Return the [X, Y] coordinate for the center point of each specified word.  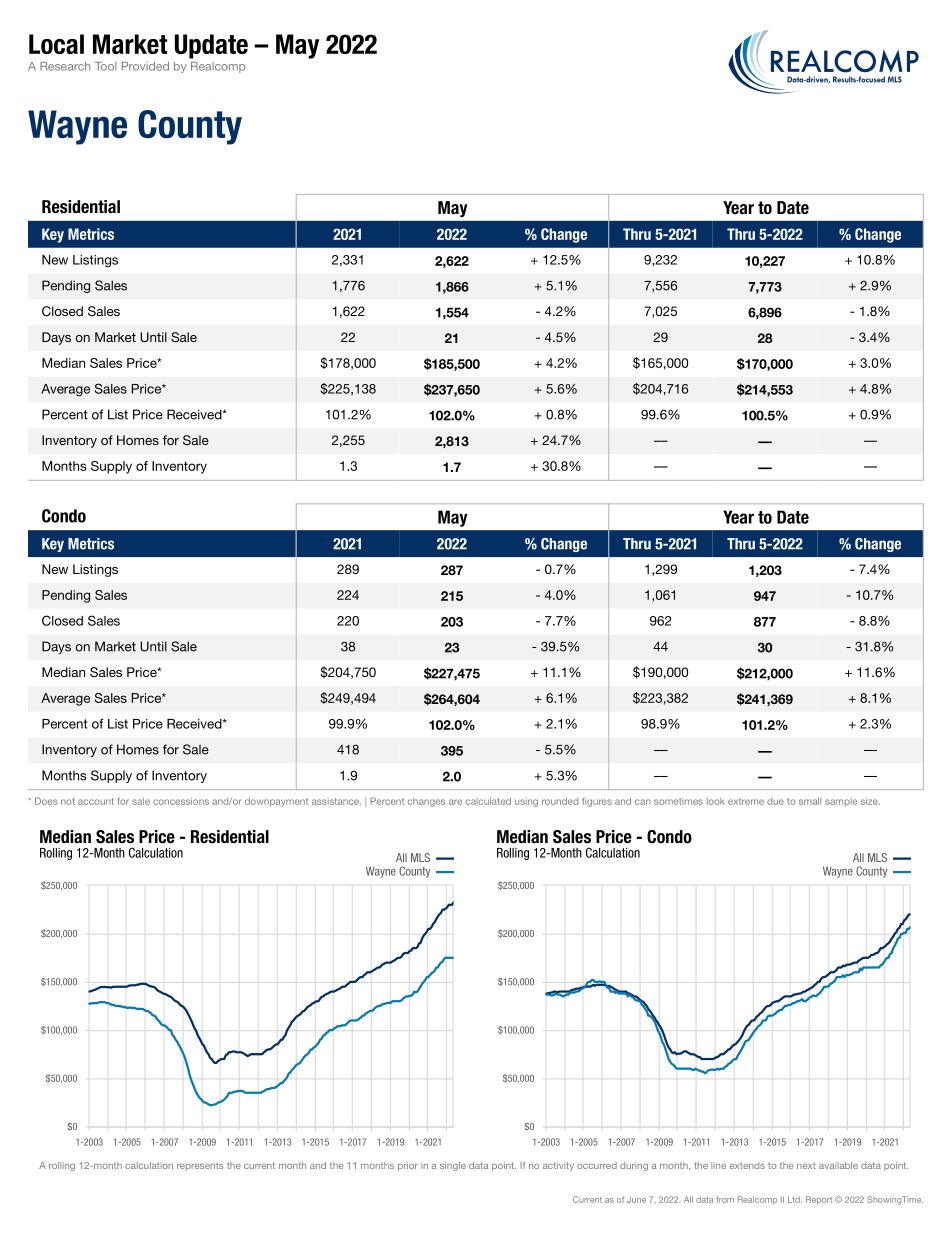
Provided [145, 66]
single [453, 1166]
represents [200, 1166]
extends [747, 1165]
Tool [106, 66]
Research [65, 66]
